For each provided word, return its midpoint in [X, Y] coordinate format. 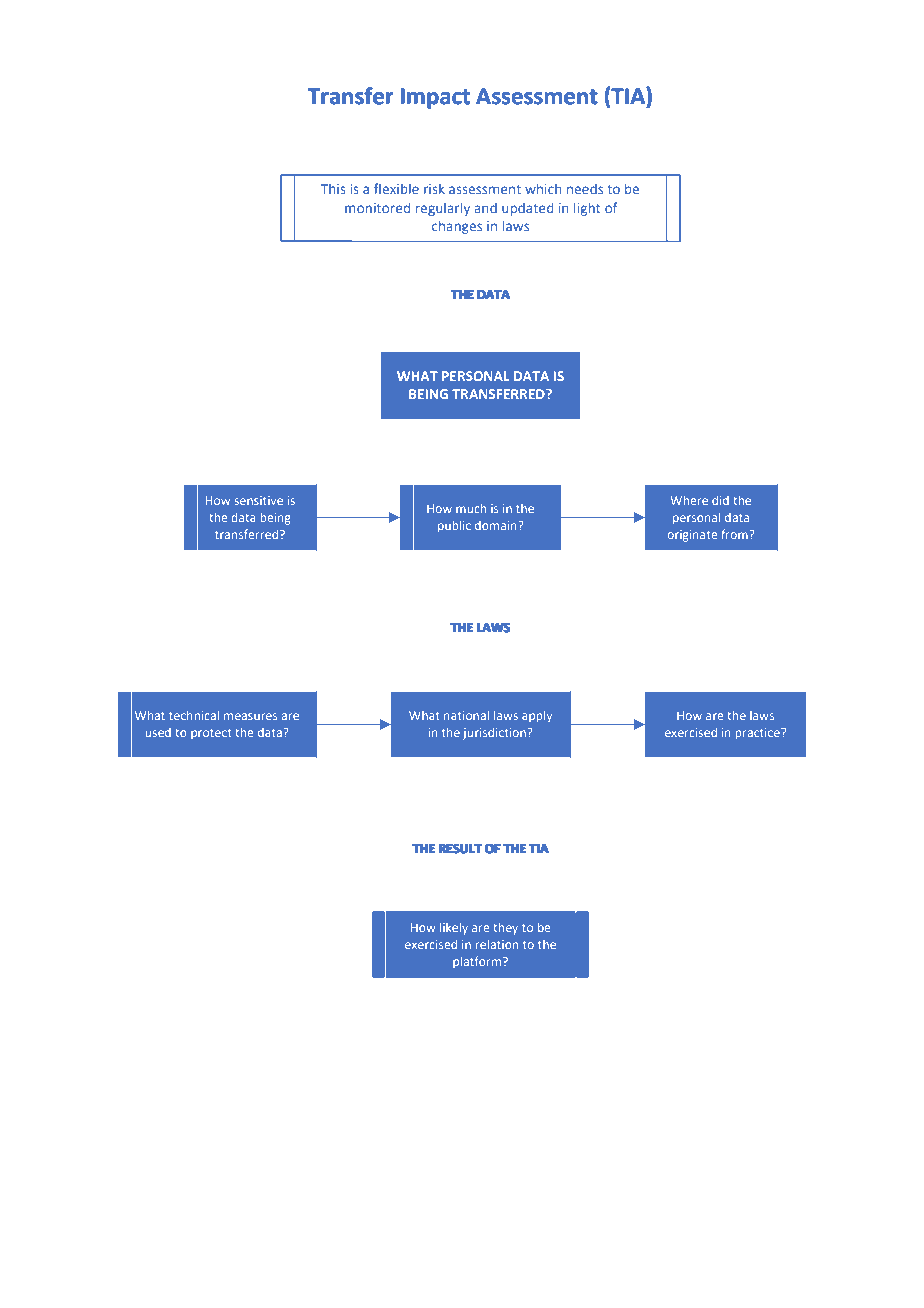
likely [454, 929]
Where [689, 500]
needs [585, 189]
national [466, 715]
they [505, 929]
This [333, 189]
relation [497, 944]
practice [759, 734]
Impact [435, 98]
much [471, 508]
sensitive [259, 500]
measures [250, 716]
